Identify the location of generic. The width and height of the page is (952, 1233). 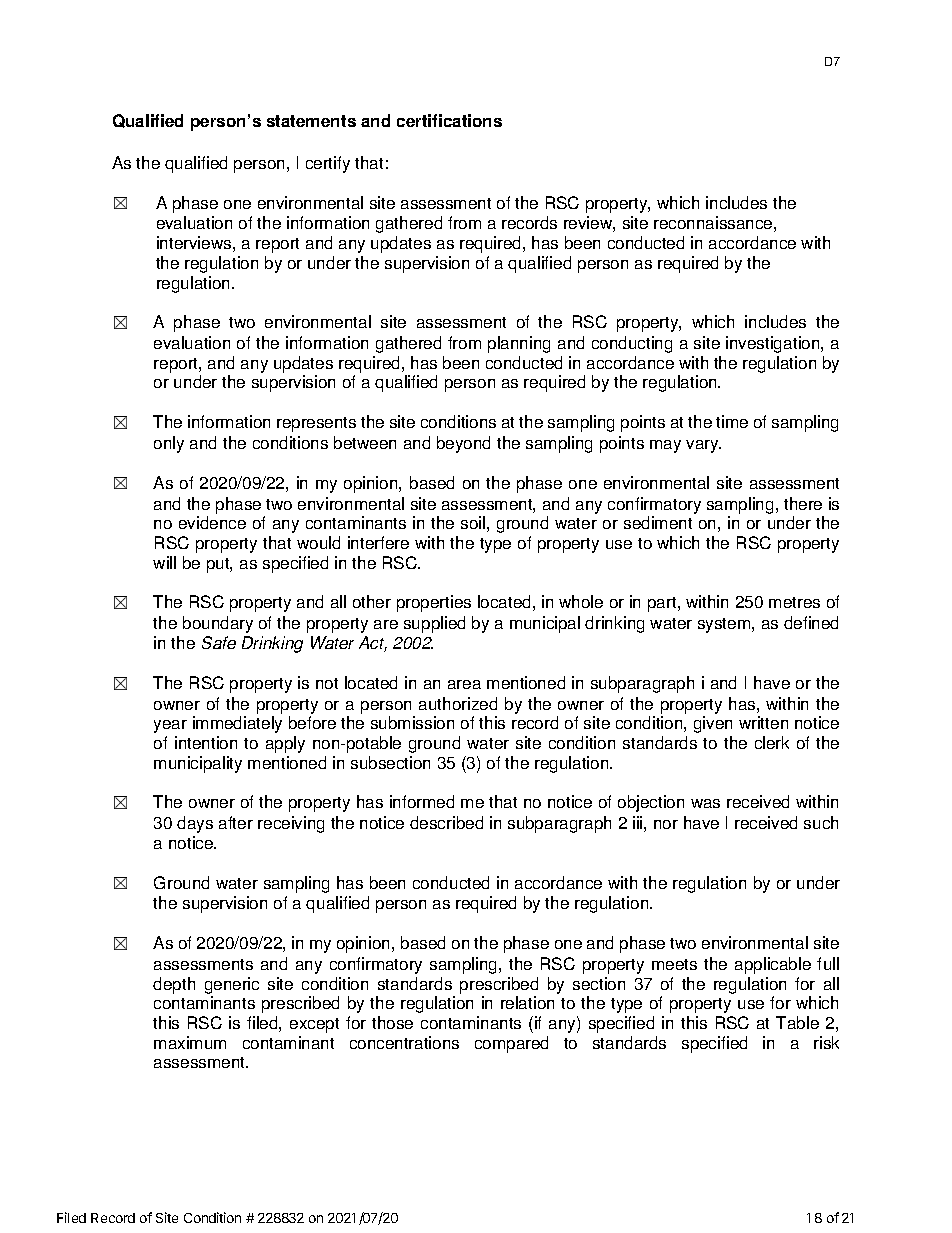
(232, 987).
